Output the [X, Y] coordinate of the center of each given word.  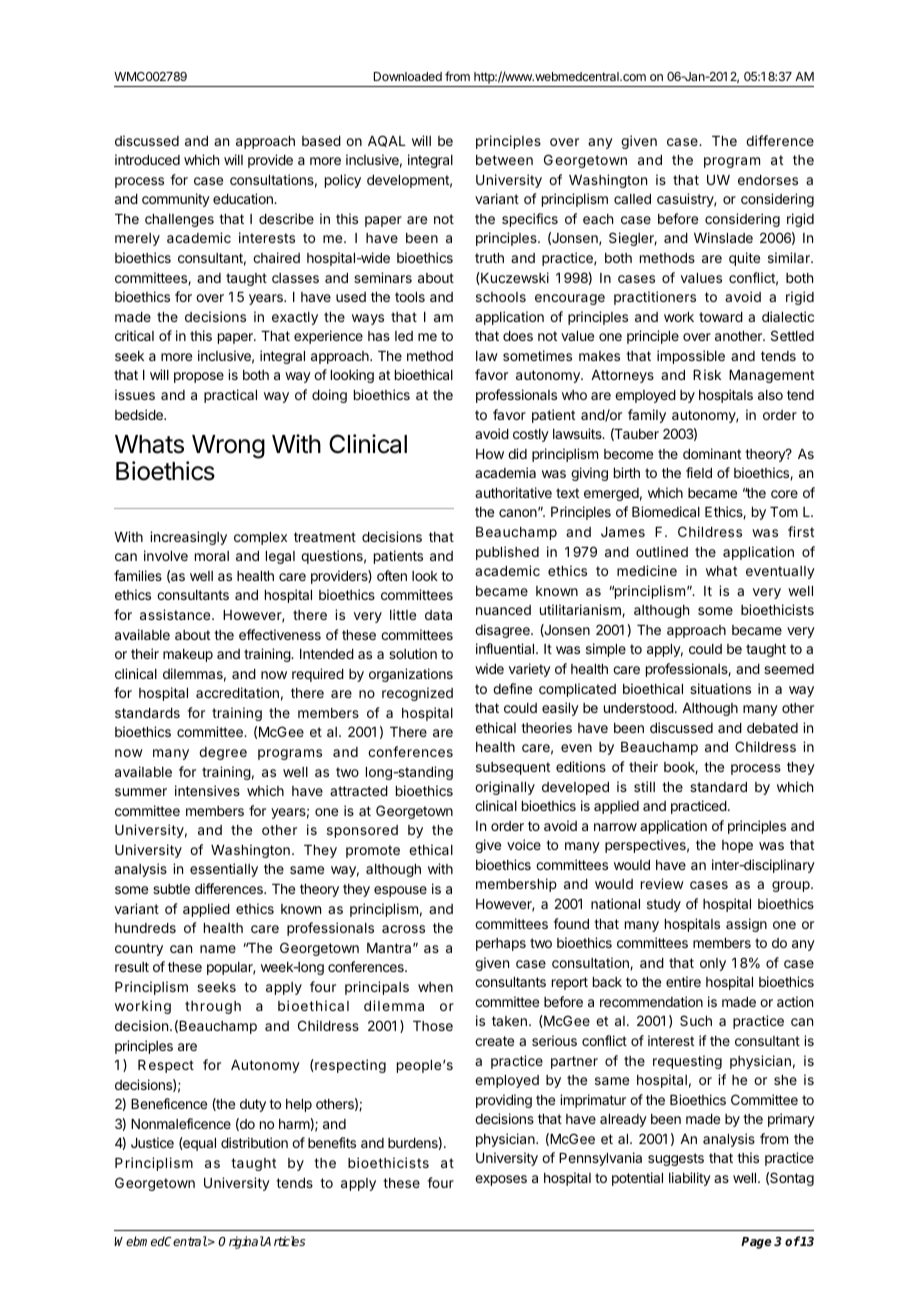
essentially [224, 870]
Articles [284, 1241]
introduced [147, 159]
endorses [768, 180]
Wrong [228, 447]
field [699, 472]
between [504, 160]
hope [737, 846]
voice [524, 844]
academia [505, 472]
